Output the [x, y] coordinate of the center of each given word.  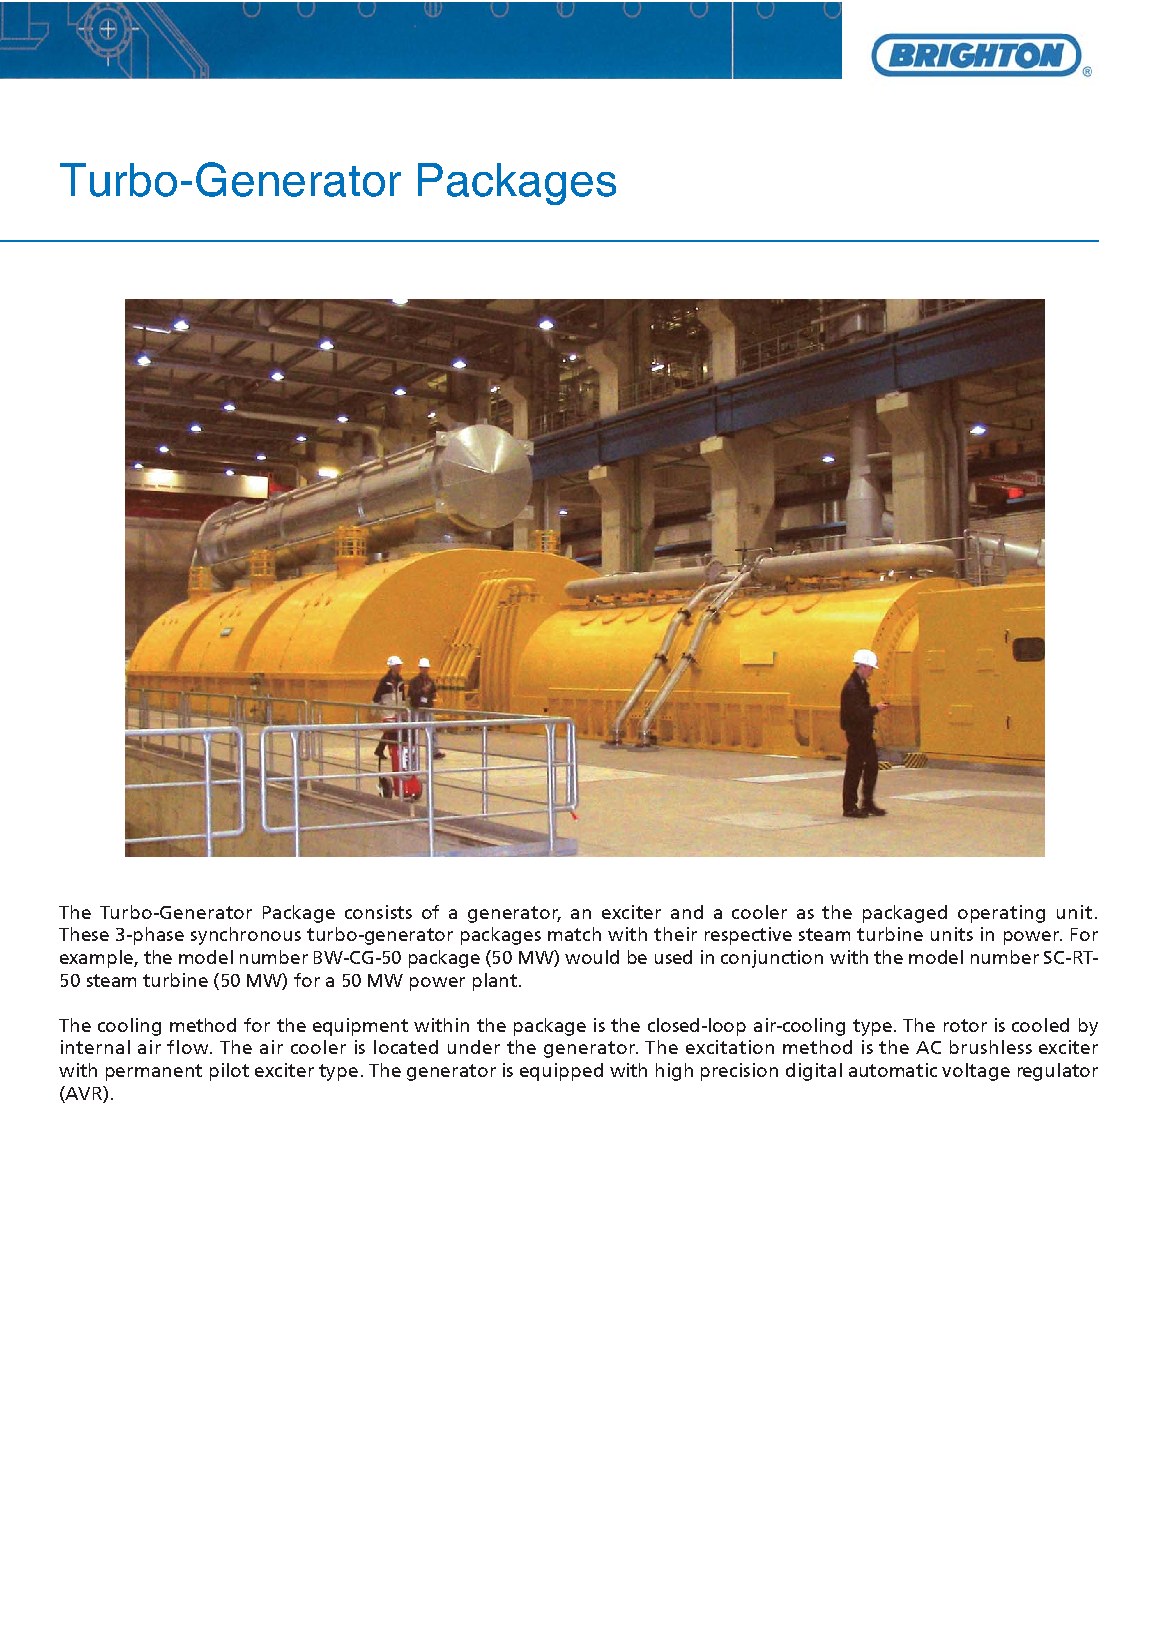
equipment [360, 1027]
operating [1001, 914]
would [592, 957]
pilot [229, 1072]
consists [378, 912]
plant [495, 982]
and [687, 912]
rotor [965, 1025]
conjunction [772, 959]
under [474, 1047]
